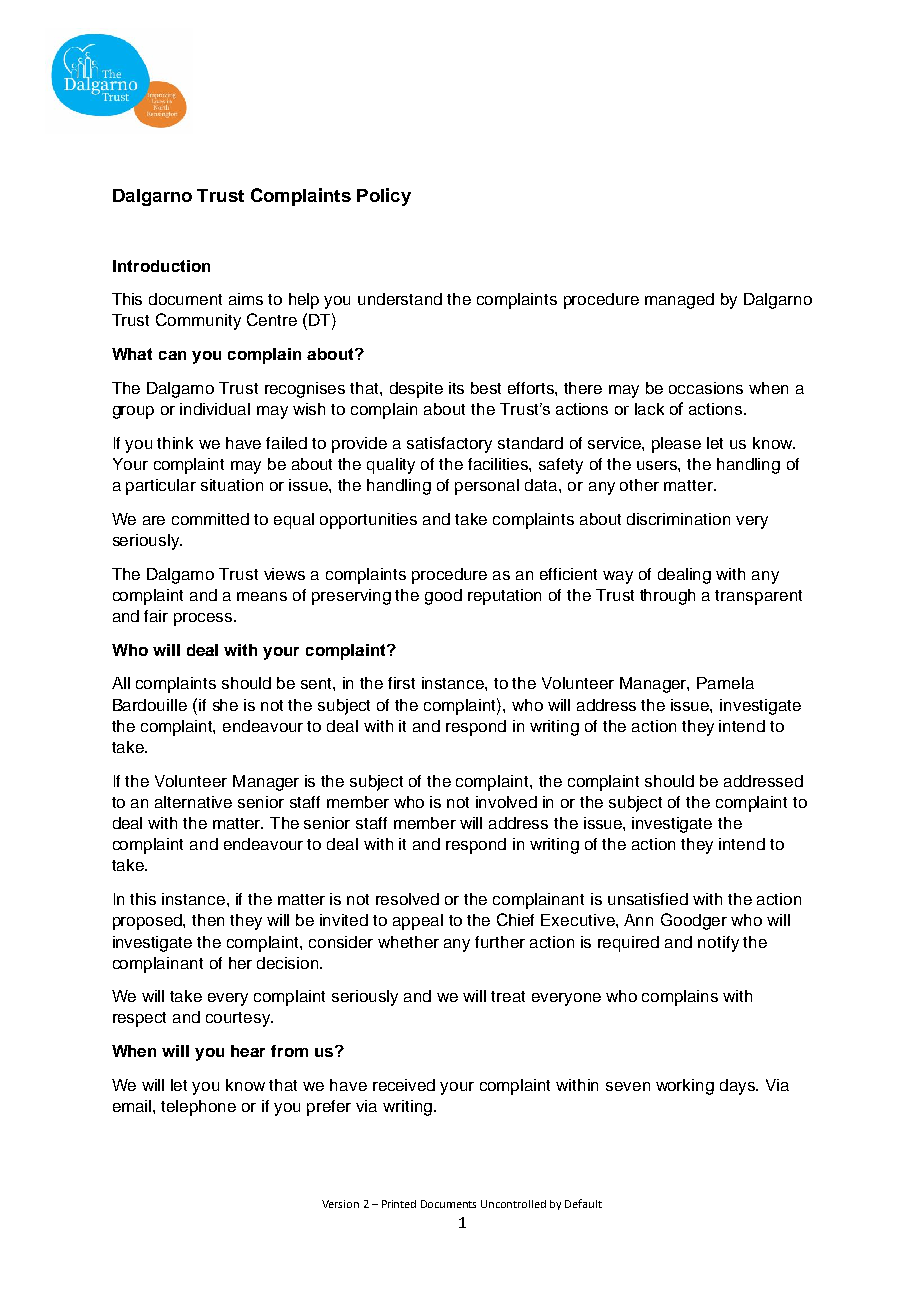 The width and height of the document is (924, 1308). What do you see at coordinates (725, 683) in the document?
I see `Pamela` at bounding box center [725, 683].
